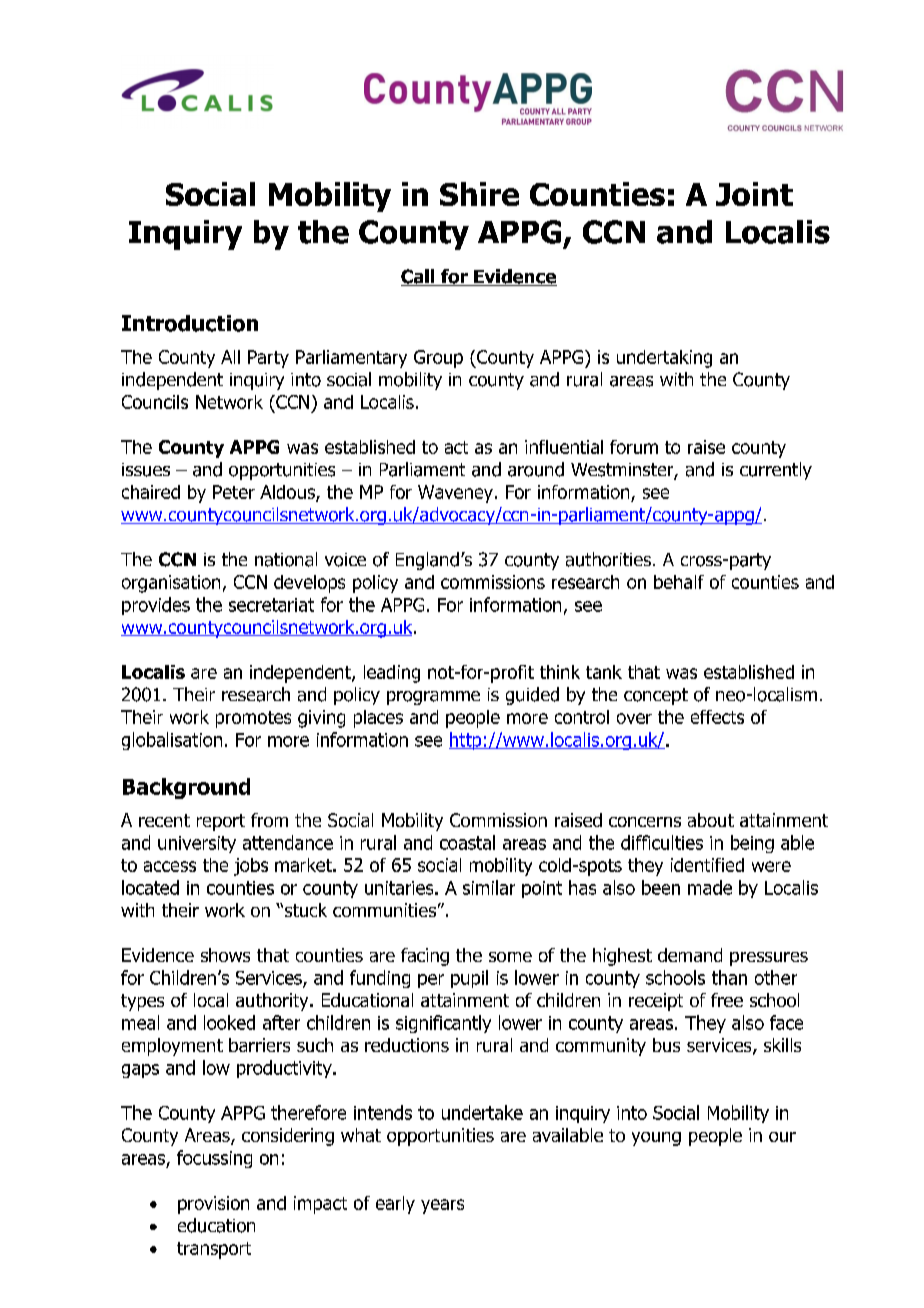 The image size is (924, 1308). I want to click on Joint, so click(754, 194).
